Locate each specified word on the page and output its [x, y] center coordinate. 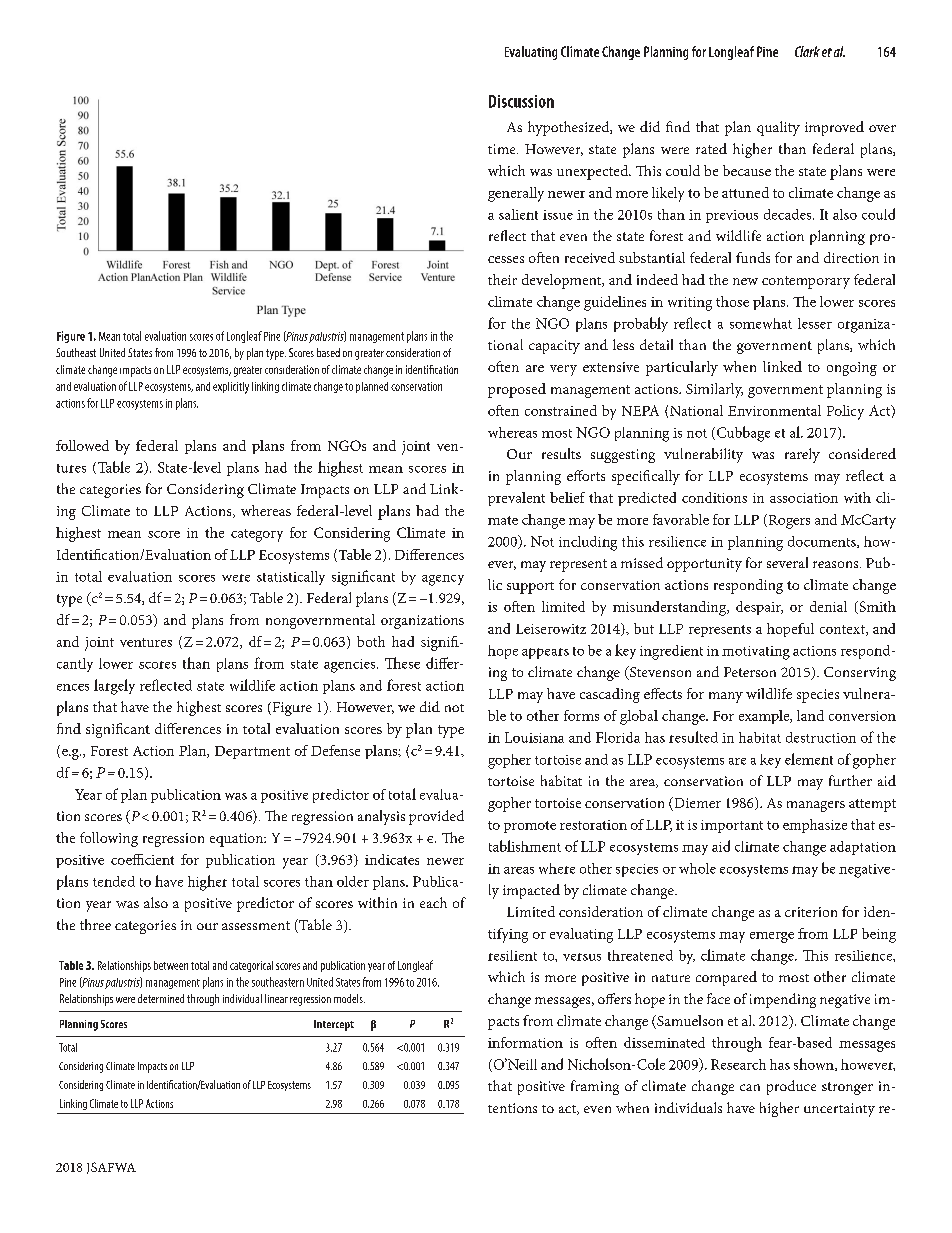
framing [595, 1087]
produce [791, 1087]
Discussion [521, 101]
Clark [807, 51]
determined [161, 998]
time [503, 149]
